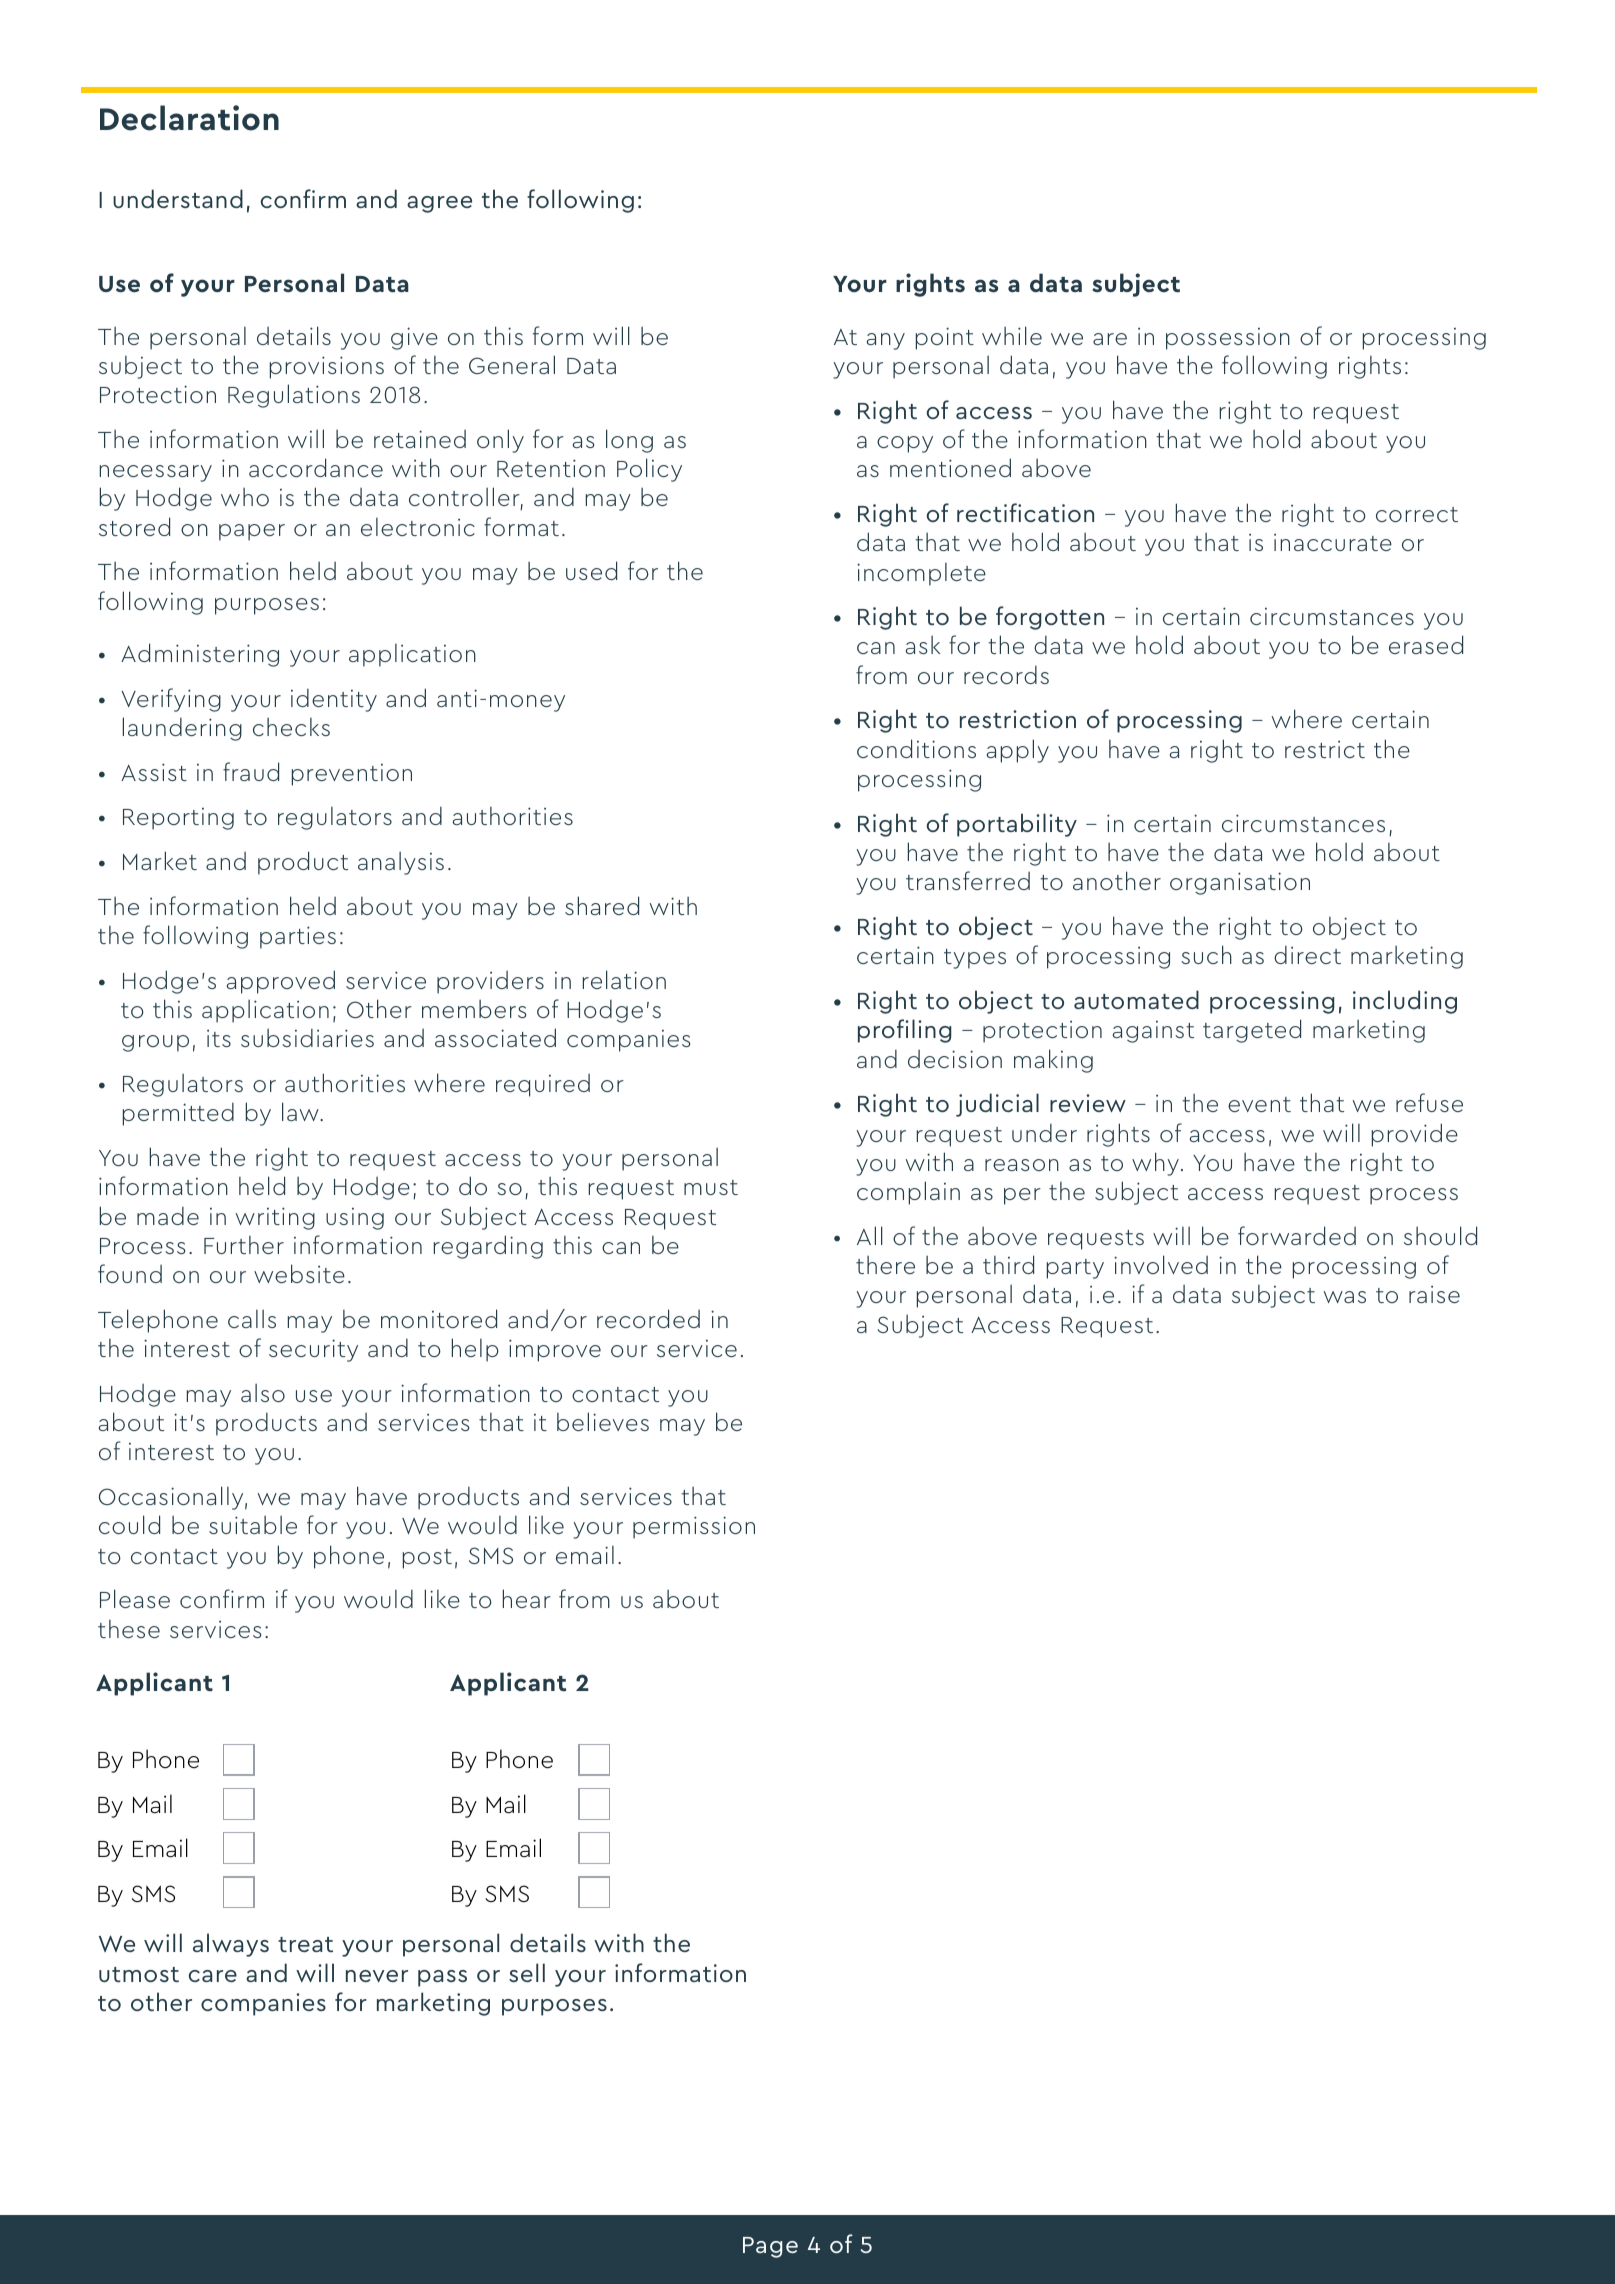 Image resolution: width=1615 pixels, height=2284 pixels. What do you see at coordinates (921, 574) in the image?
I see `incomplete` at bounding box center [921, 574].
